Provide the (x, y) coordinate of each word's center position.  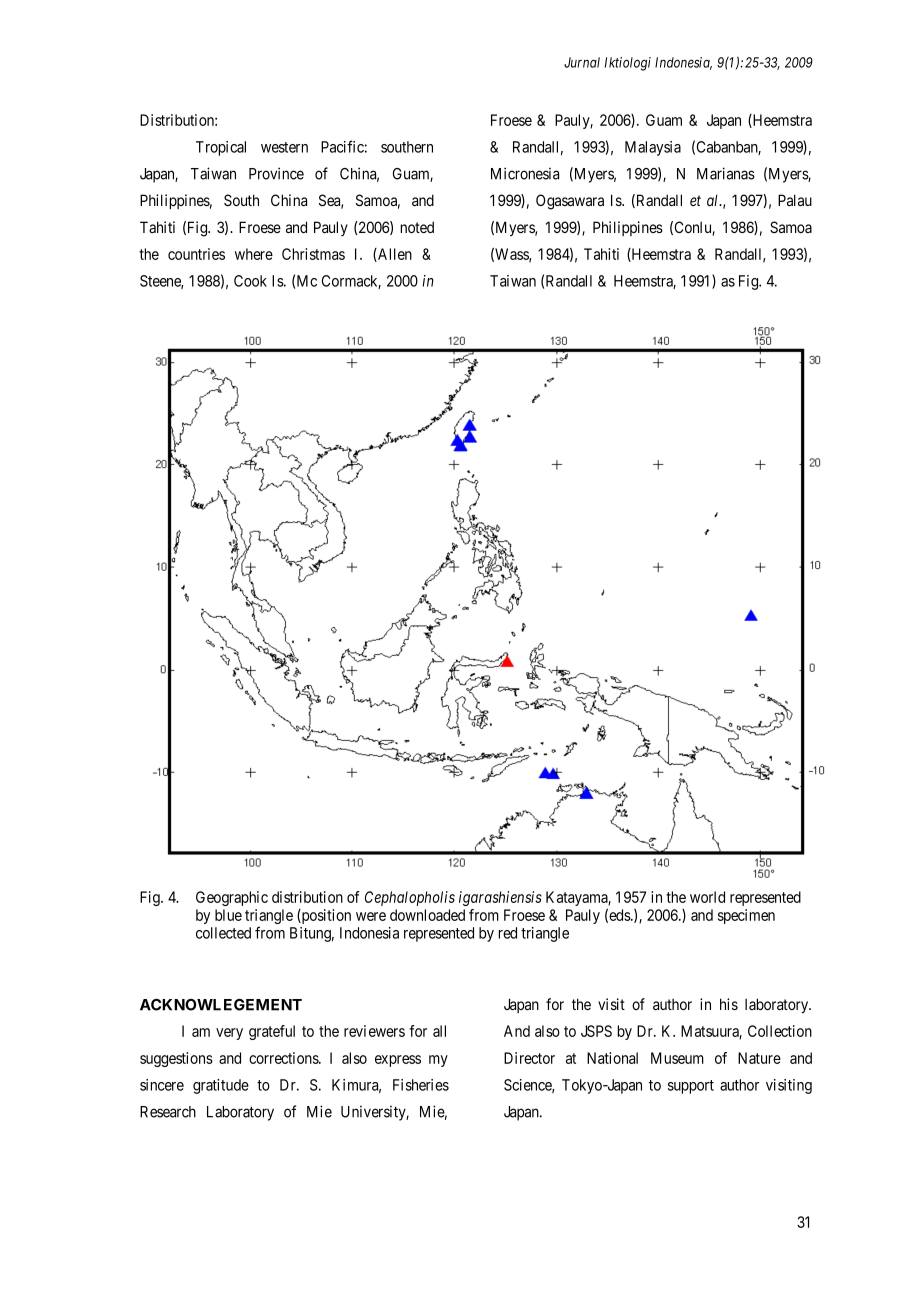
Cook (250, 281)
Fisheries (421, 1085)
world (707, 897)
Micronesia (525, 173)
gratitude (221, 1086)
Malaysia (653, 148)
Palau (795, 200)
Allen (394, 255)
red (507, 933)
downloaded (427, 915)
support (691, 1087)
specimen (746, 916)
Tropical (221, 148)
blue (228, 915)
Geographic (232, 898)
